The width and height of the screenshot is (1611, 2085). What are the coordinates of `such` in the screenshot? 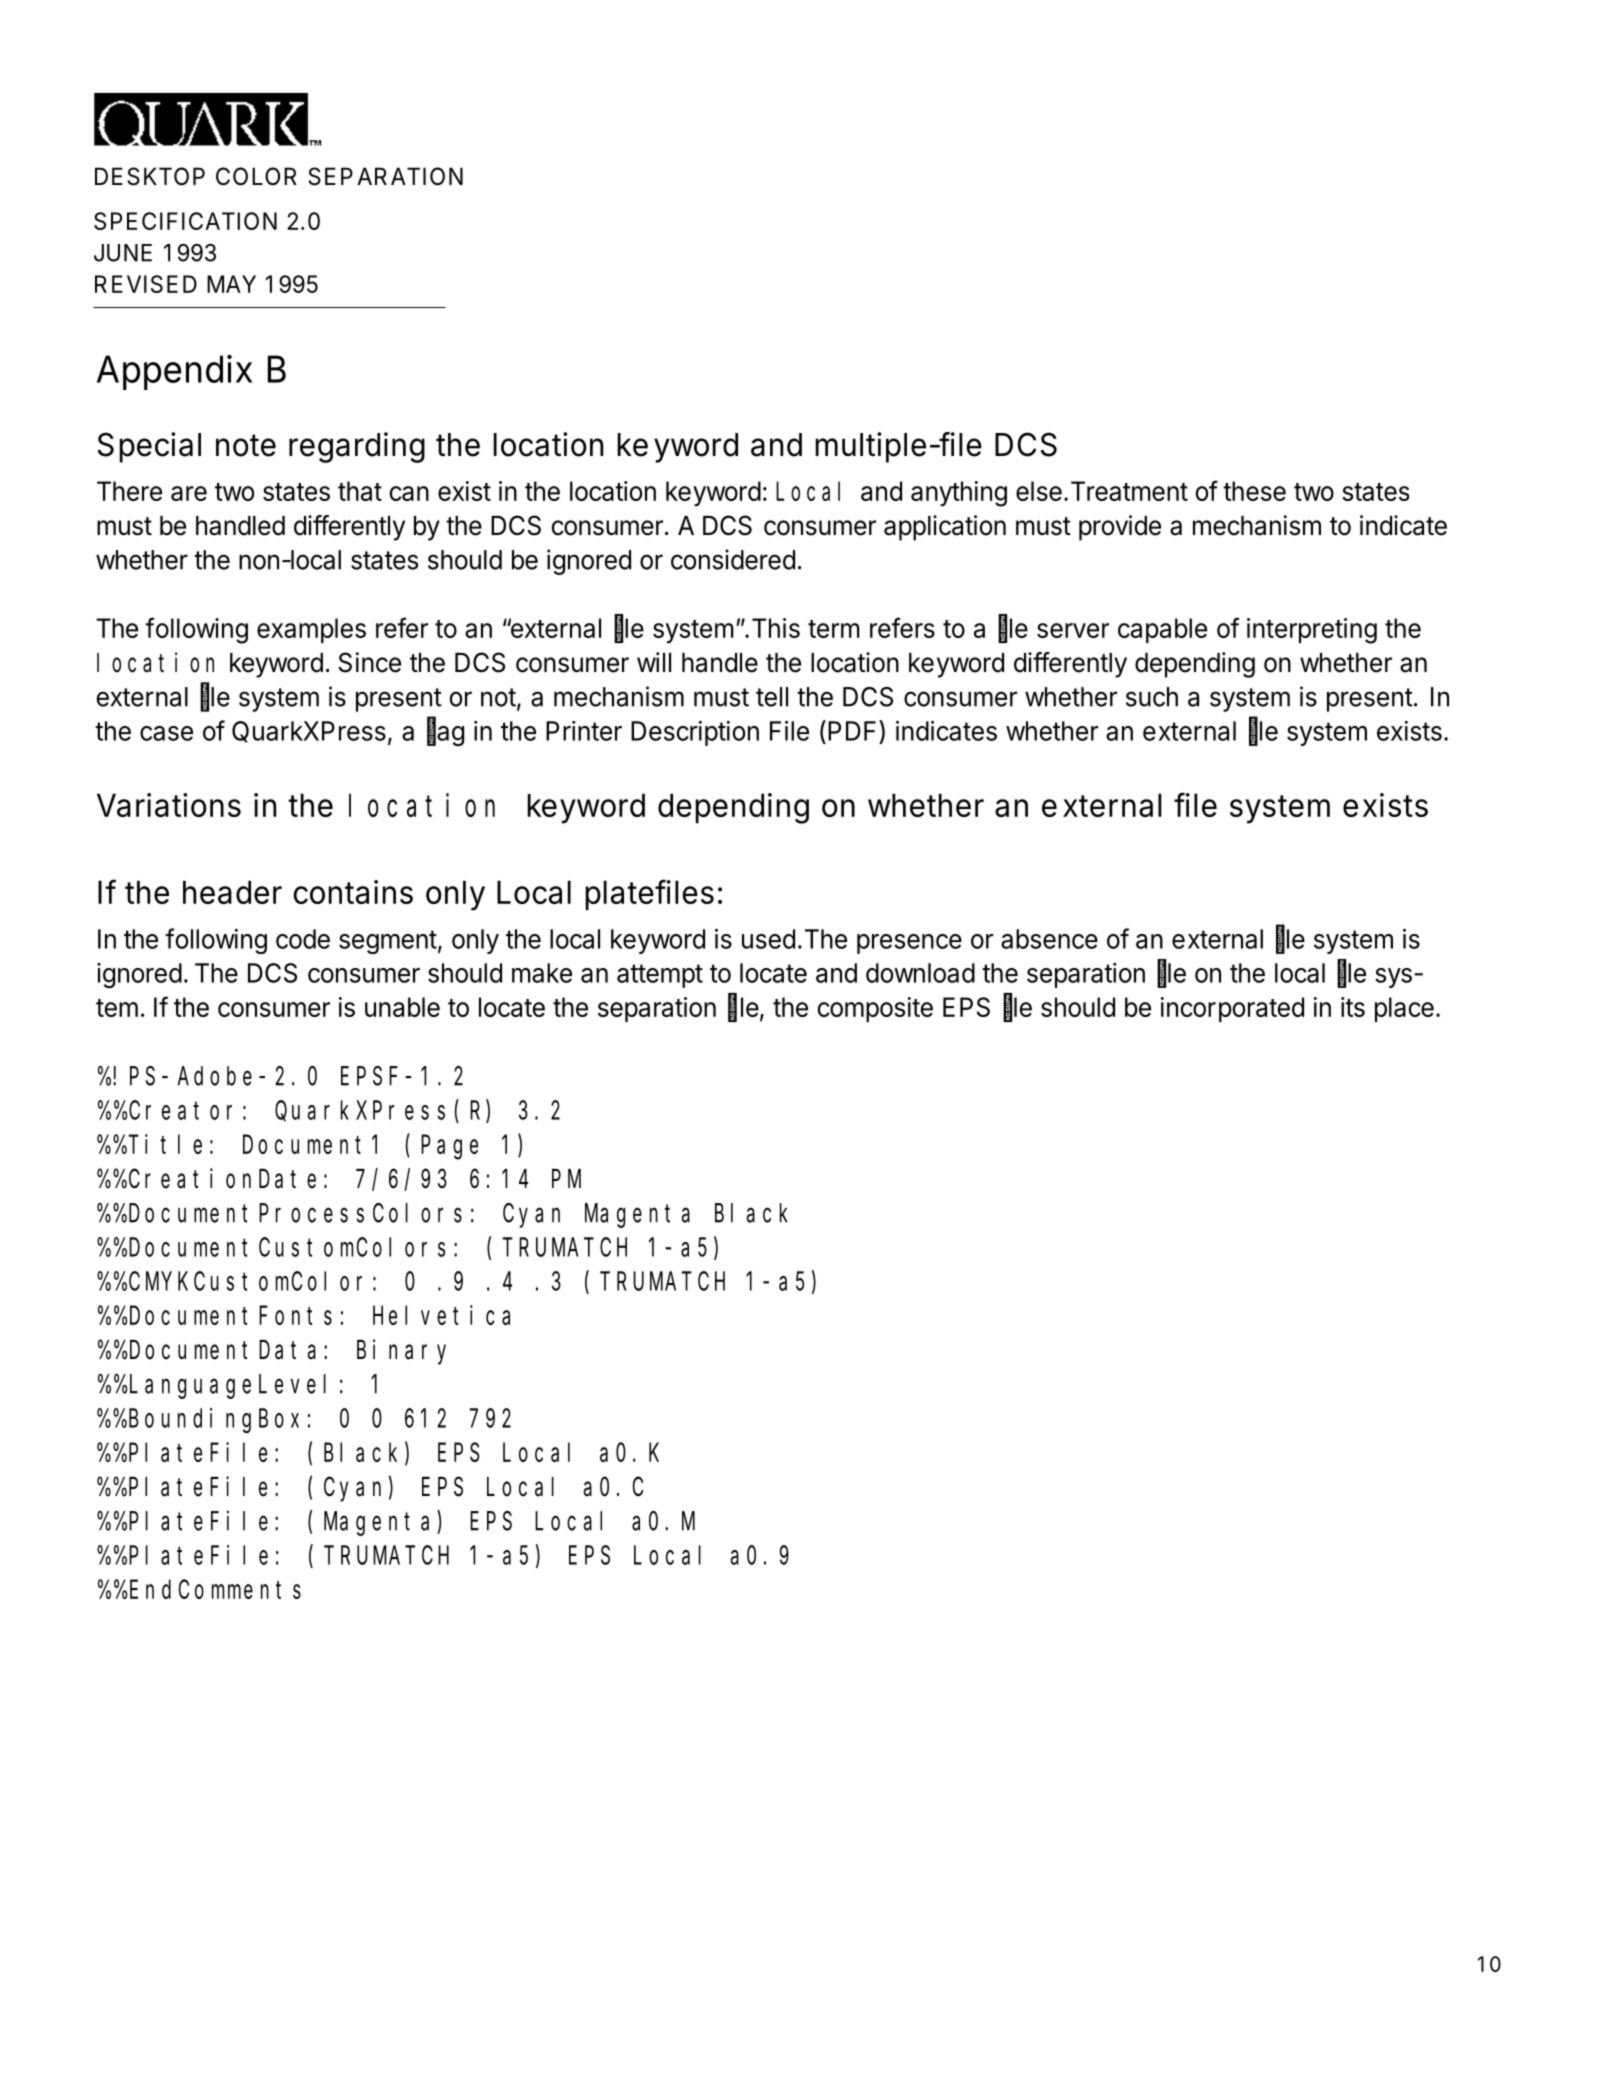 It's located at (1152, 697).
